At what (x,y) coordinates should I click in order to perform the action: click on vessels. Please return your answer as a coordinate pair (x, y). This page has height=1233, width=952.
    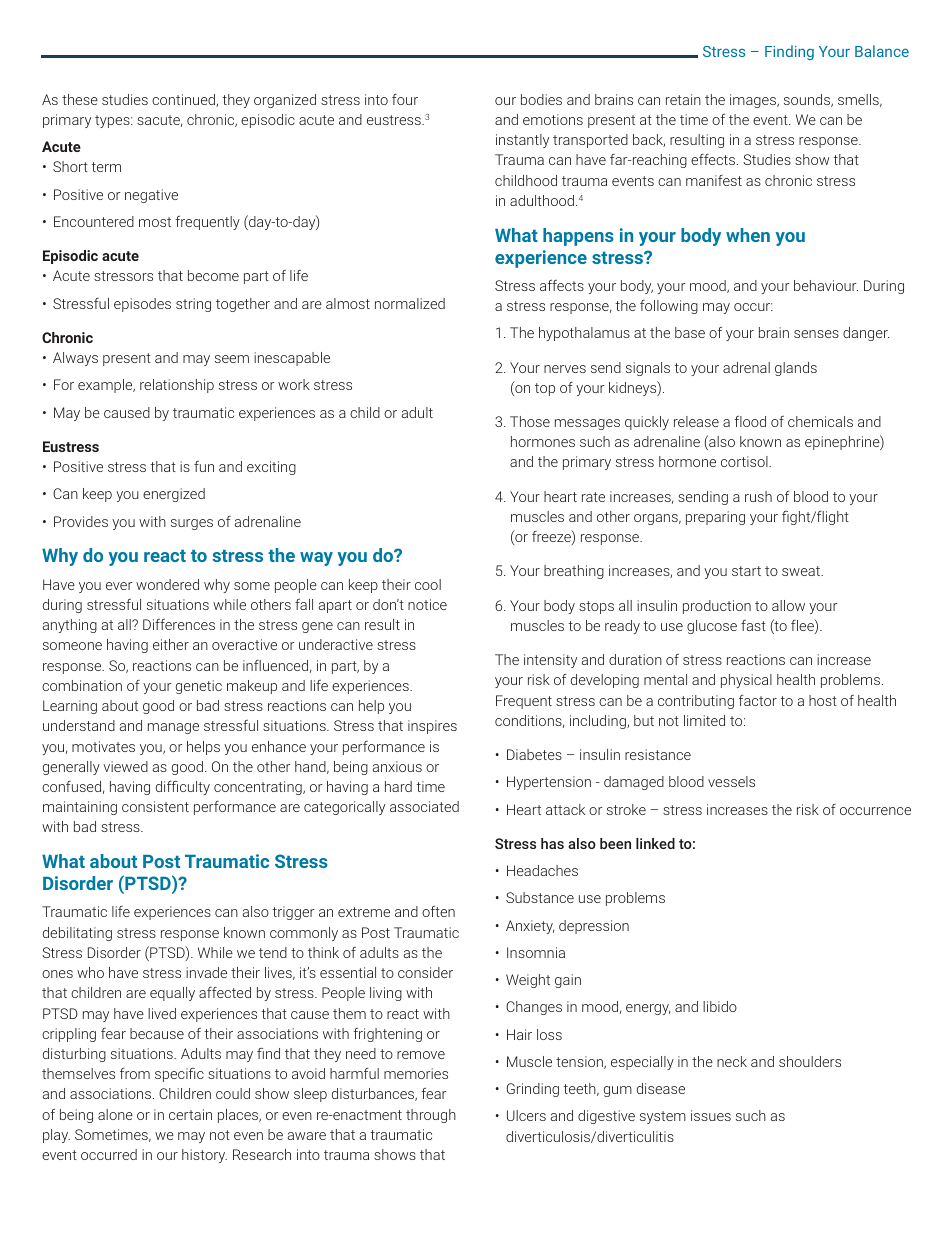
    Looking at the image, I should click on (731, 781).
